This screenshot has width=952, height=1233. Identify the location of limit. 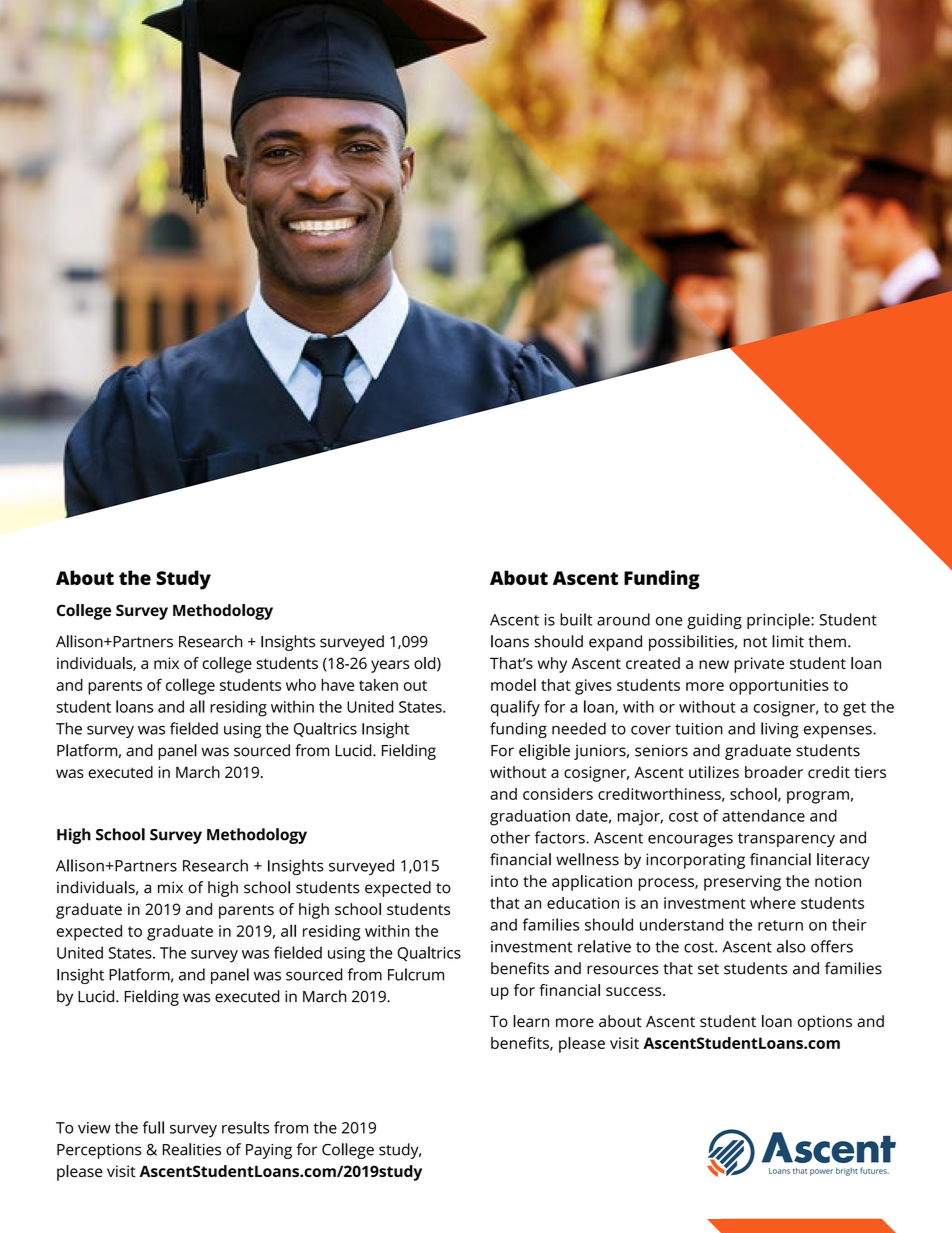
(788, 641).
